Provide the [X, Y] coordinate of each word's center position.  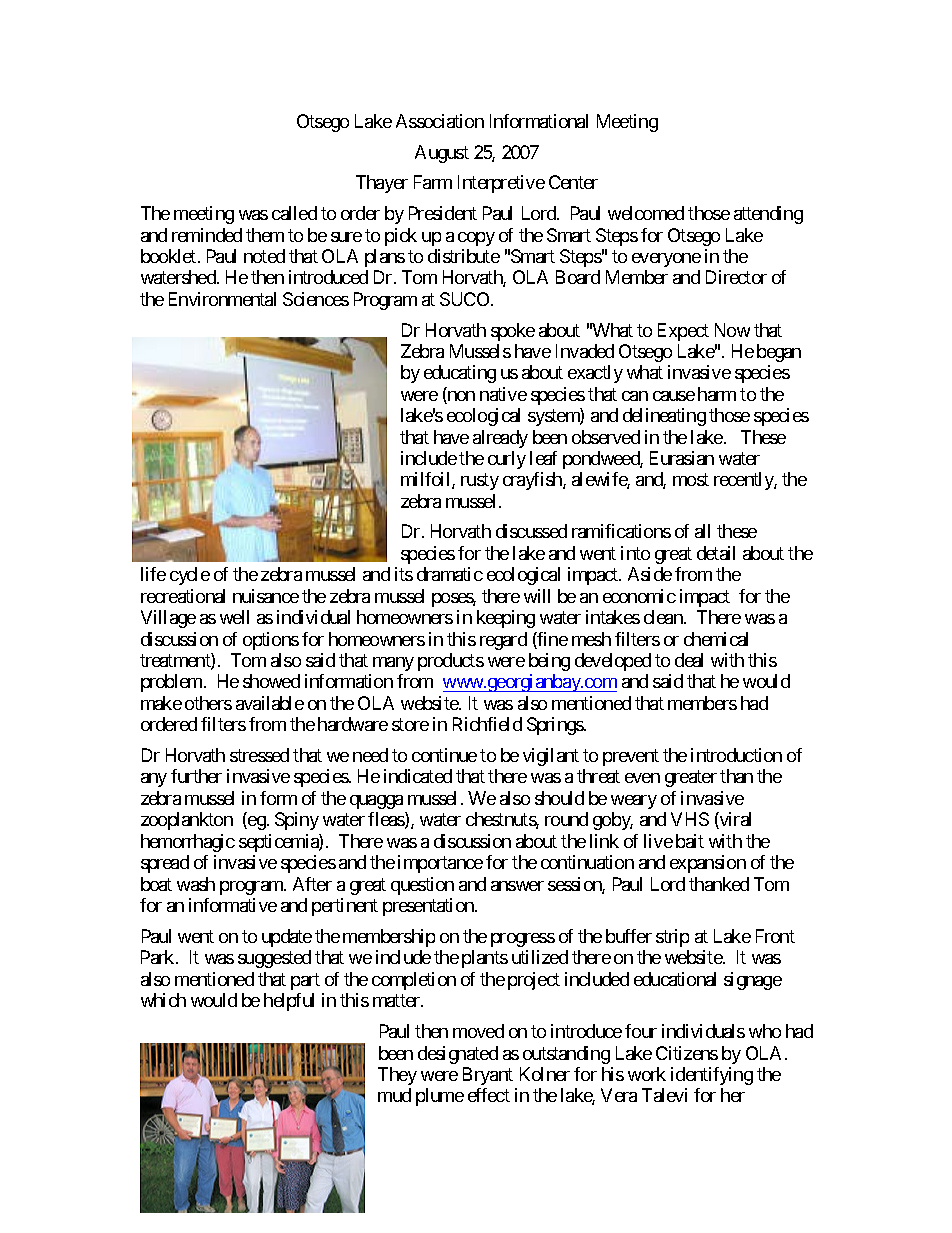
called [294, 213]
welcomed [646, 213]
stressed [259, 755]
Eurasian [682, 458]
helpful [289, 1002]
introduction [736, 755]
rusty [480, 482]
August [442, 154]
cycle [190, 576]
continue [444, 755]
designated [458, 1055]
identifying [712, 1076]
